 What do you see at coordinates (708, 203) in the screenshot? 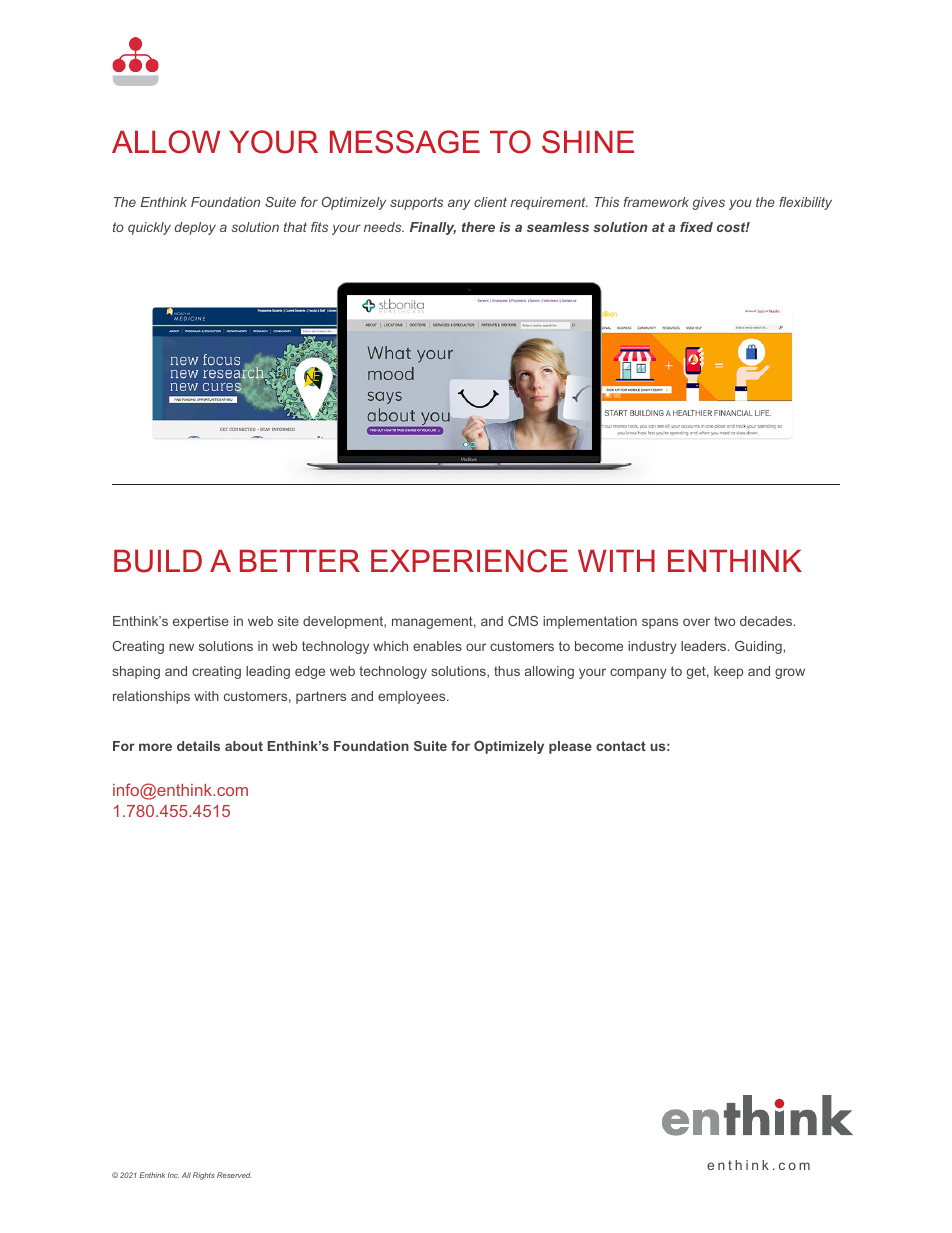
I see `gives` at bounding box center [708, 203].
